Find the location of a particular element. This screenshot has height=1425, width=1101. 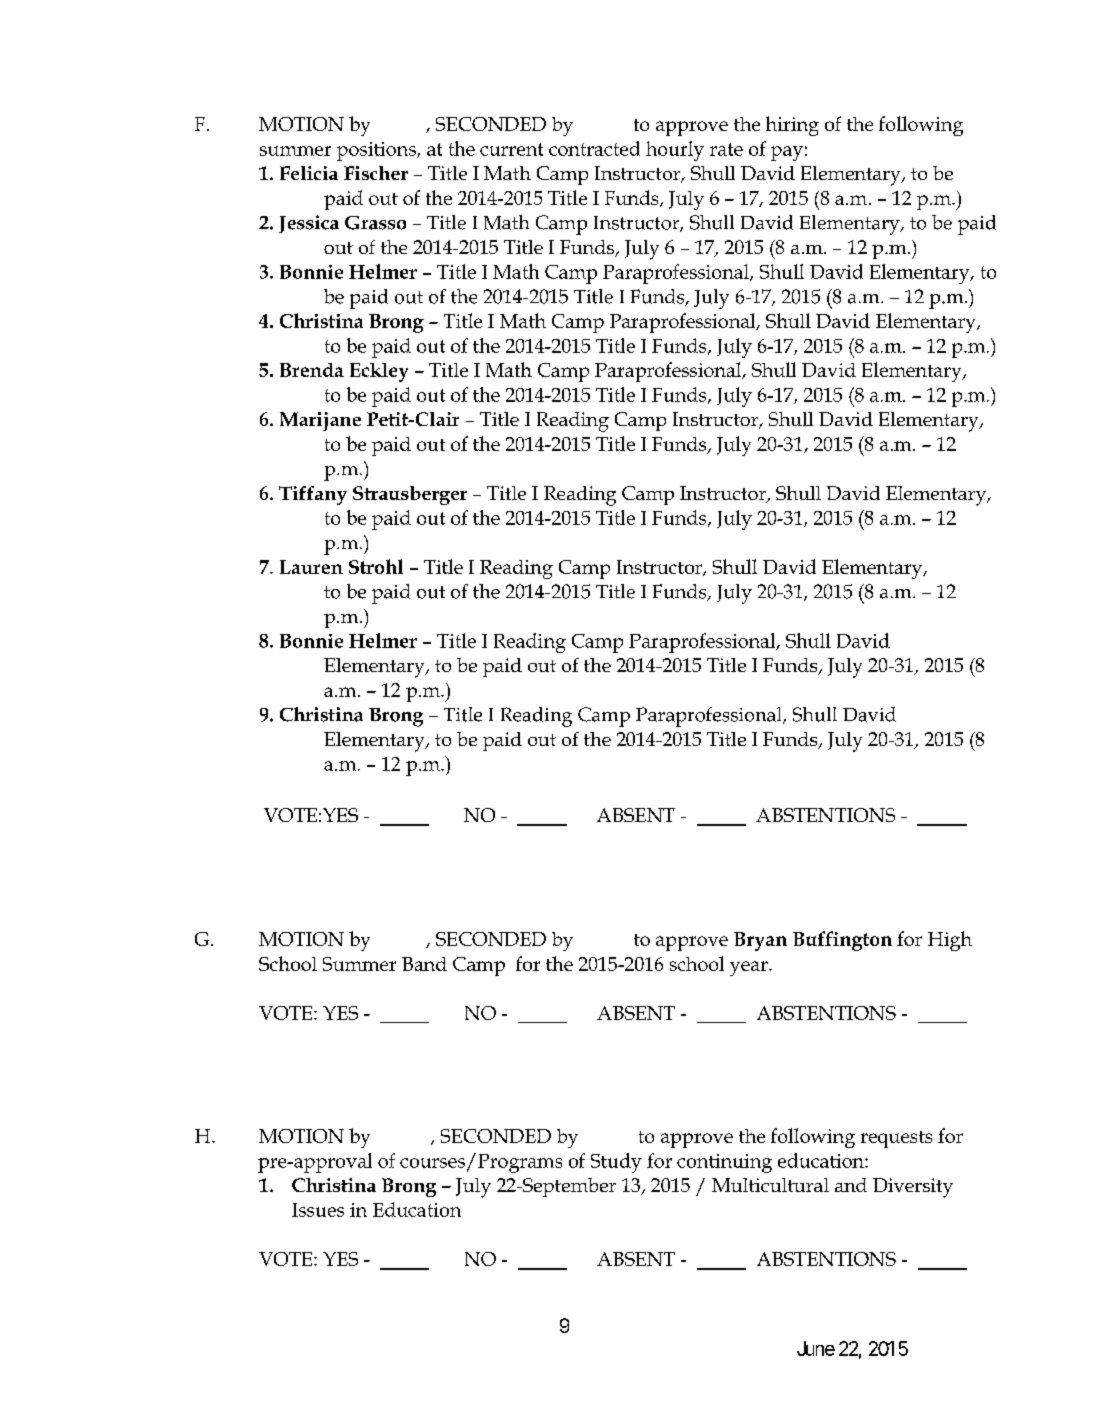

Lauren is located at coordinates (311, 567).
